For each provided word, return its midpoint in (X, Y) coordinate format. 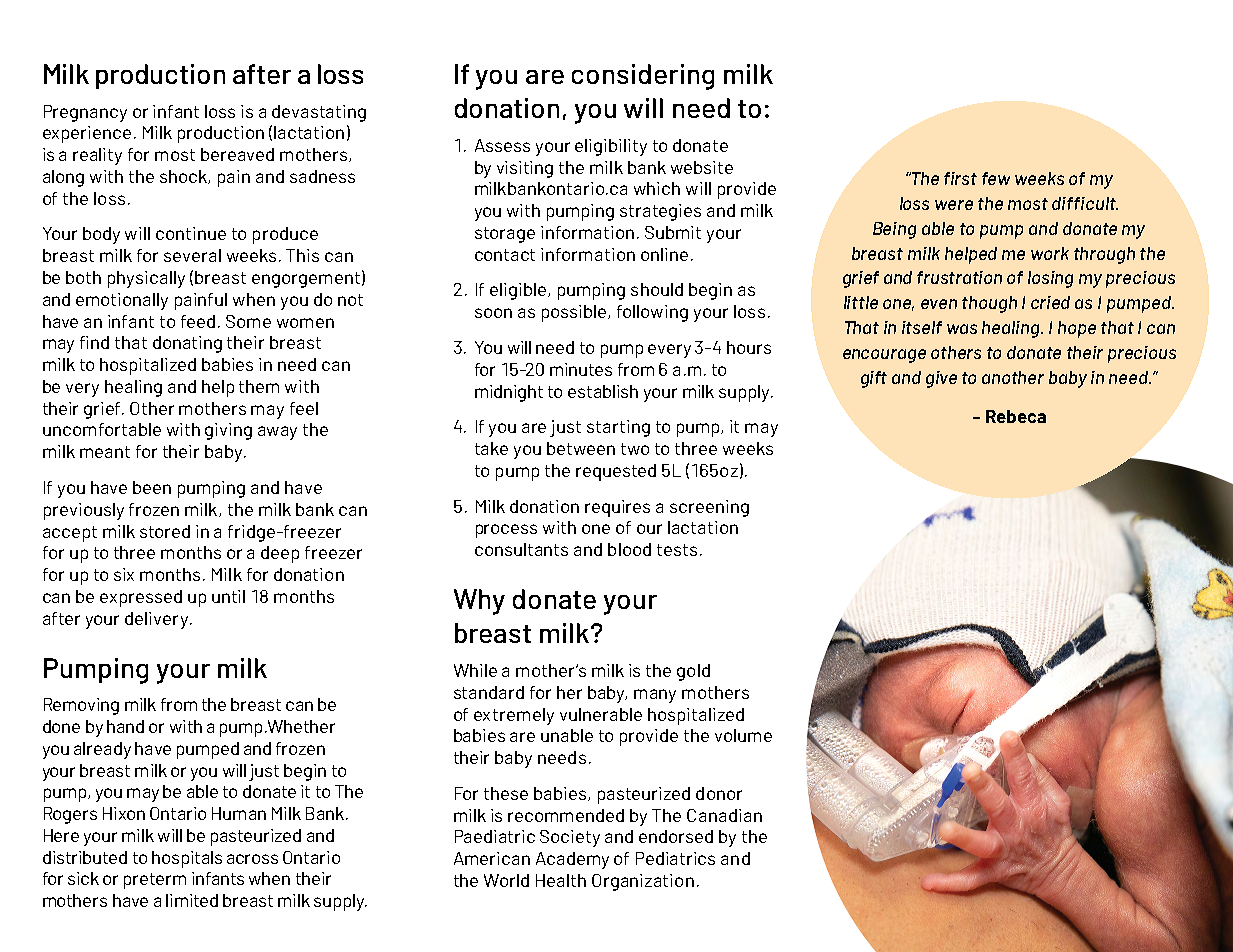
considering (643, 77)
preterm (155, 881)
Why (479, 602)
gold (693, 672)
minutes (581, 369)
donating (187, 344)
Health (561, 880)
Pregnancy (85, 113)
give (941, 379)
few (996, 178)
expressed (141, 598)
